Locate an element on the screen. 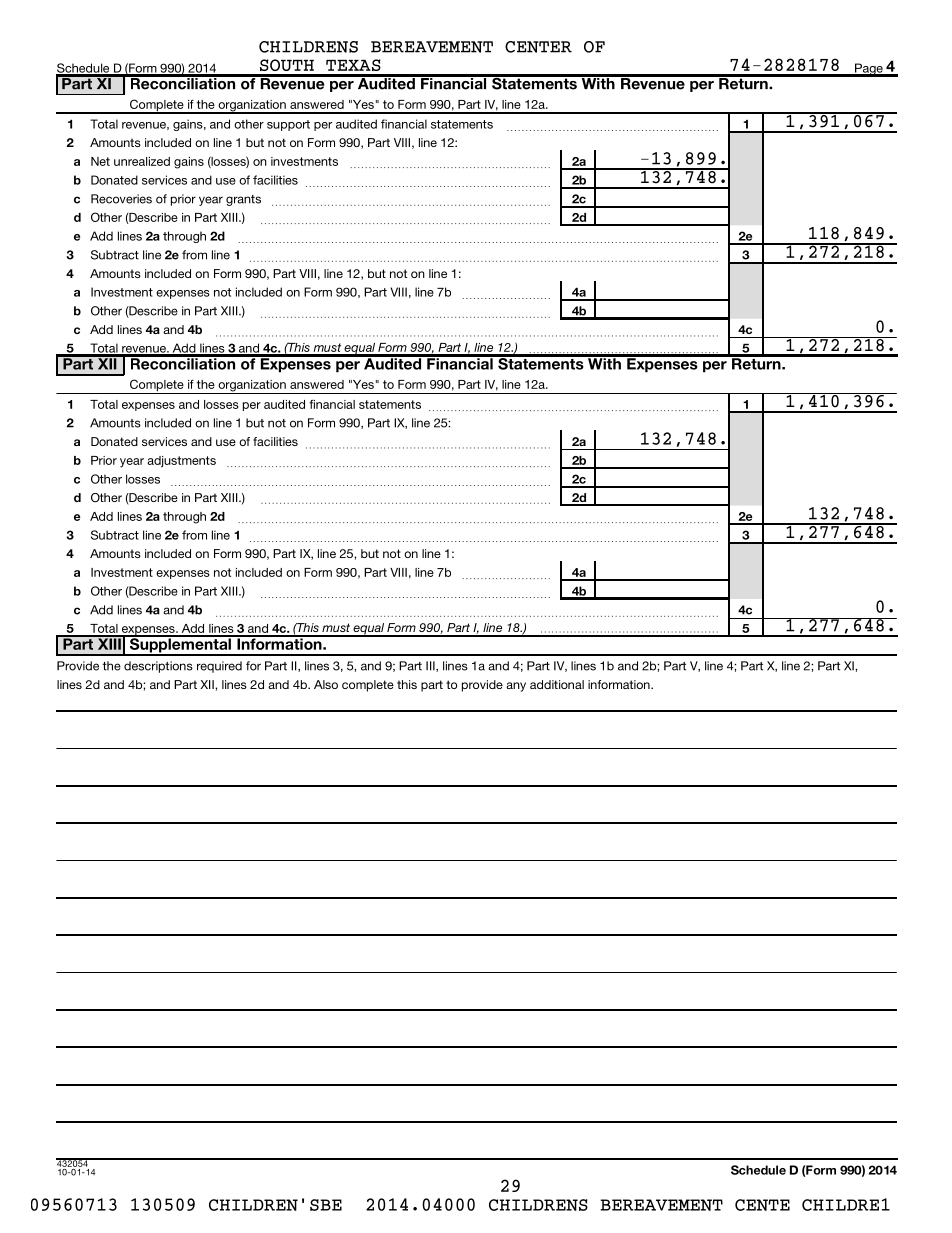  grants is located at coordinates (243, 200).
